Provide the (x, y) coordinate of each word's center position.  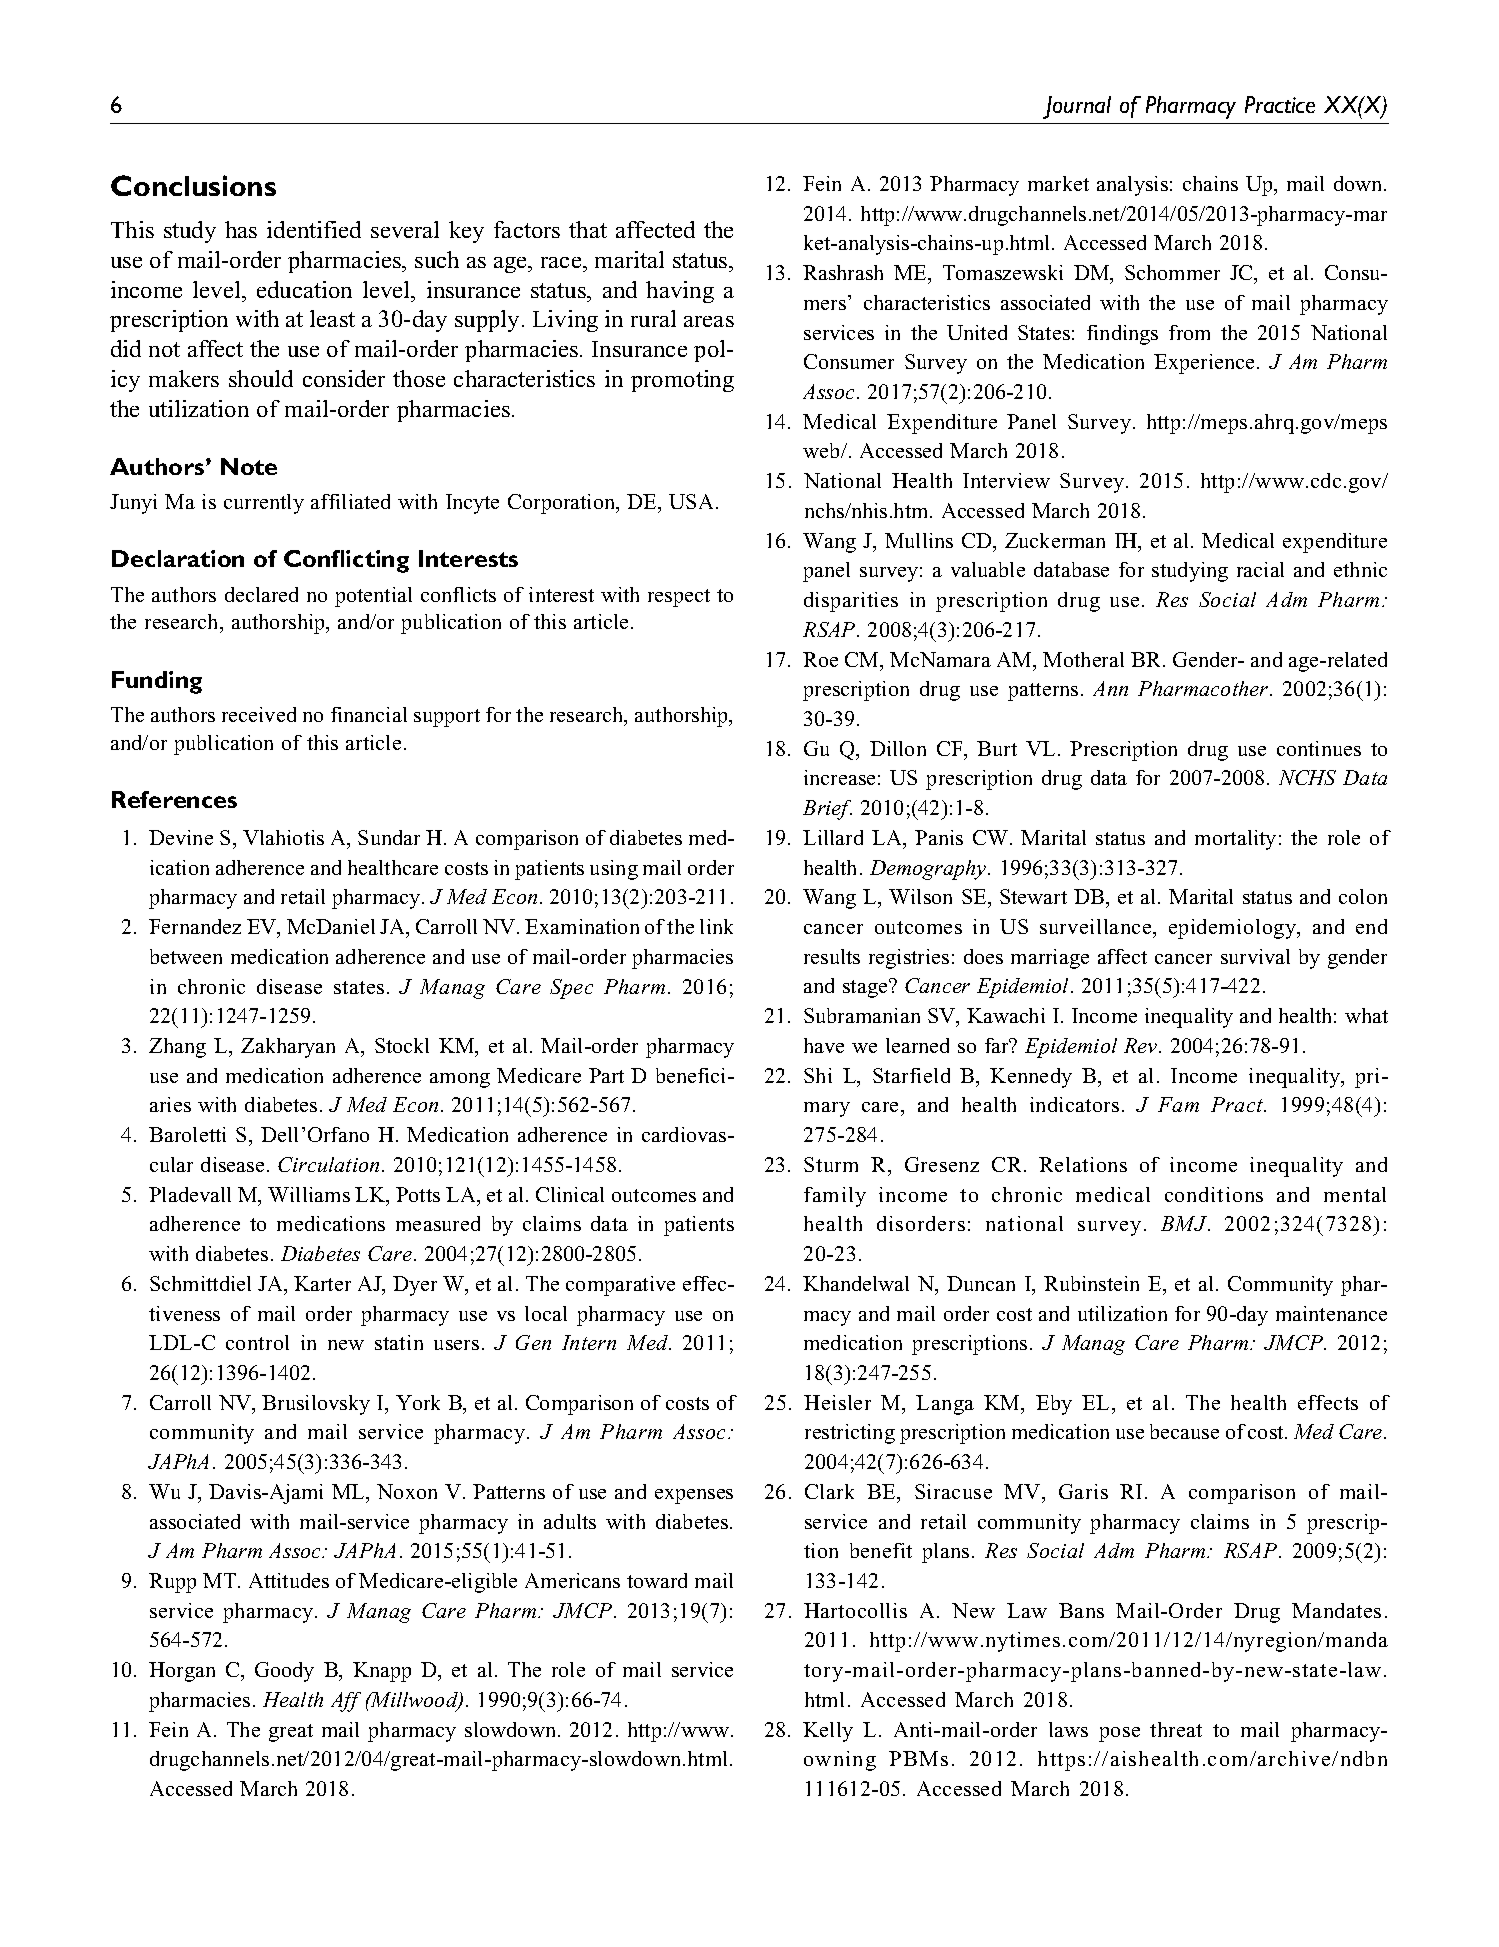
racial (1260, 569)
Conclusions (193, 185)
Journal (1077, 107)
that (588, 229)
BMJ (1185, 1223)
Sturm (831, 1164)
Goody (284, 1672)
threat (1176, 1729)
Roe (820, 659)
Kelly (828, 1732)
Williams (309, 1194)
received (259, 714)
